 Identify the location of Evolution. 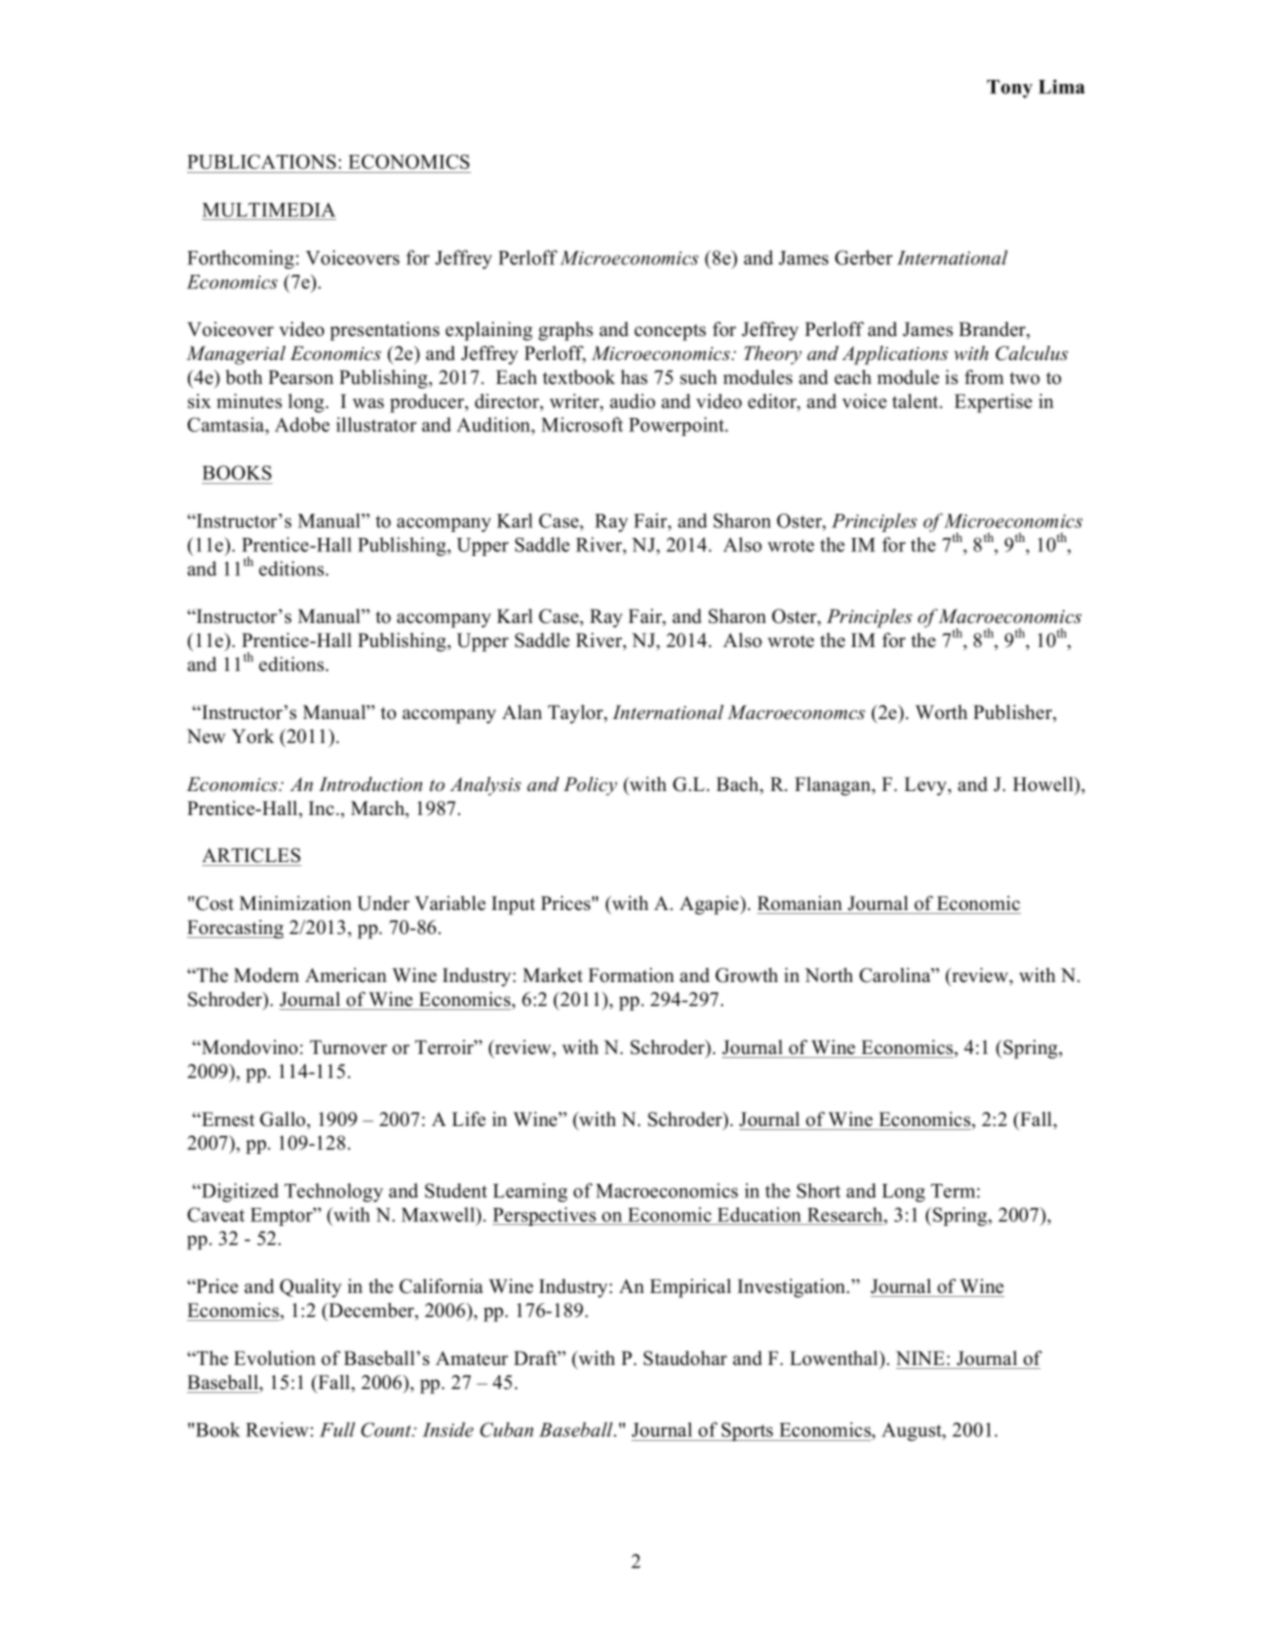
(275, 1358).
